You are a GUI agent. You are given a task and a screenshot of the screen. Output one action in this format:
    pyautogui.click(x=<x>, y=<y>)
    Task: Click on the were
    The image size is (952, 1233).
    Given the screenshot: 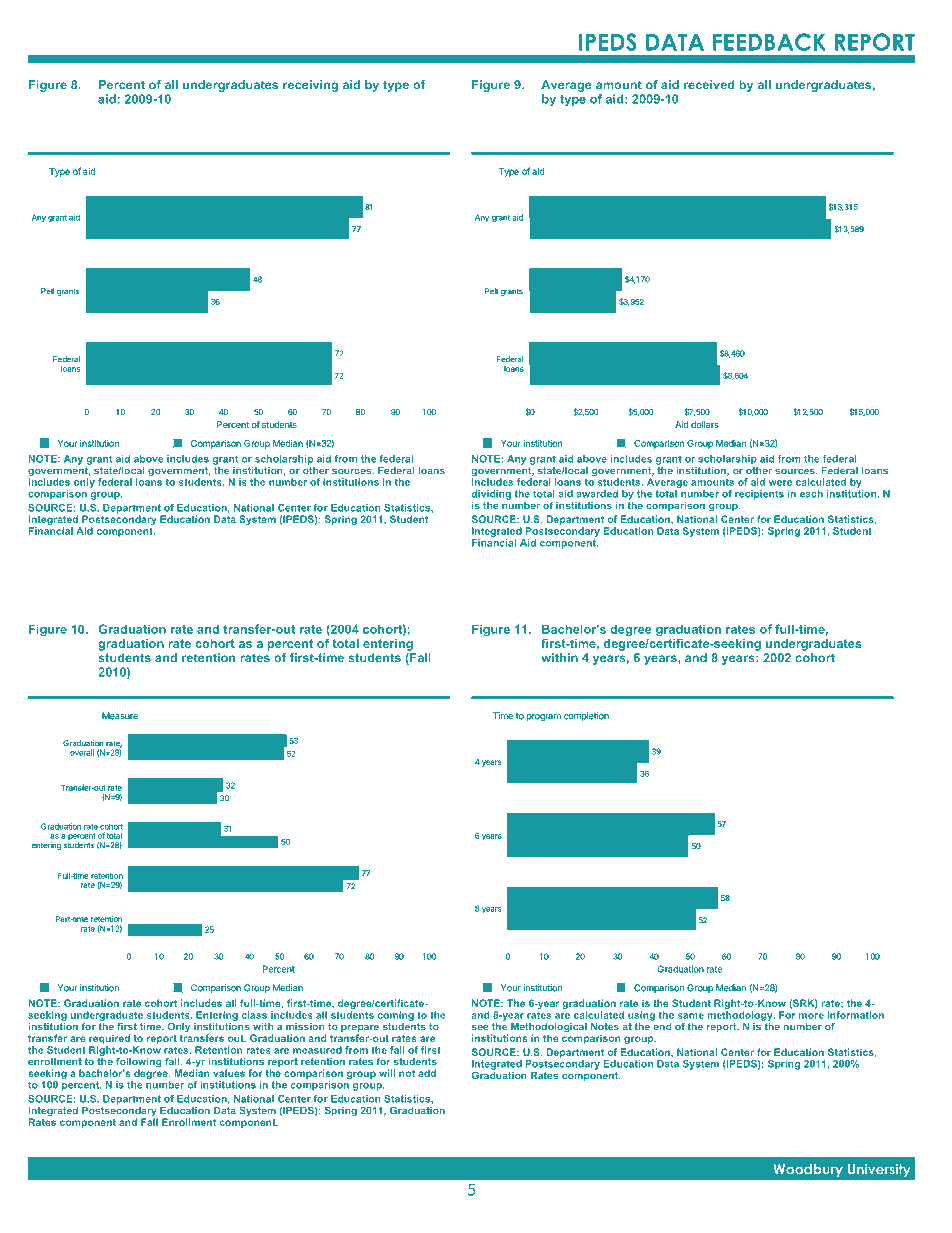 What is the action you would take?
    pyautogui.click(x=780, y=483)
